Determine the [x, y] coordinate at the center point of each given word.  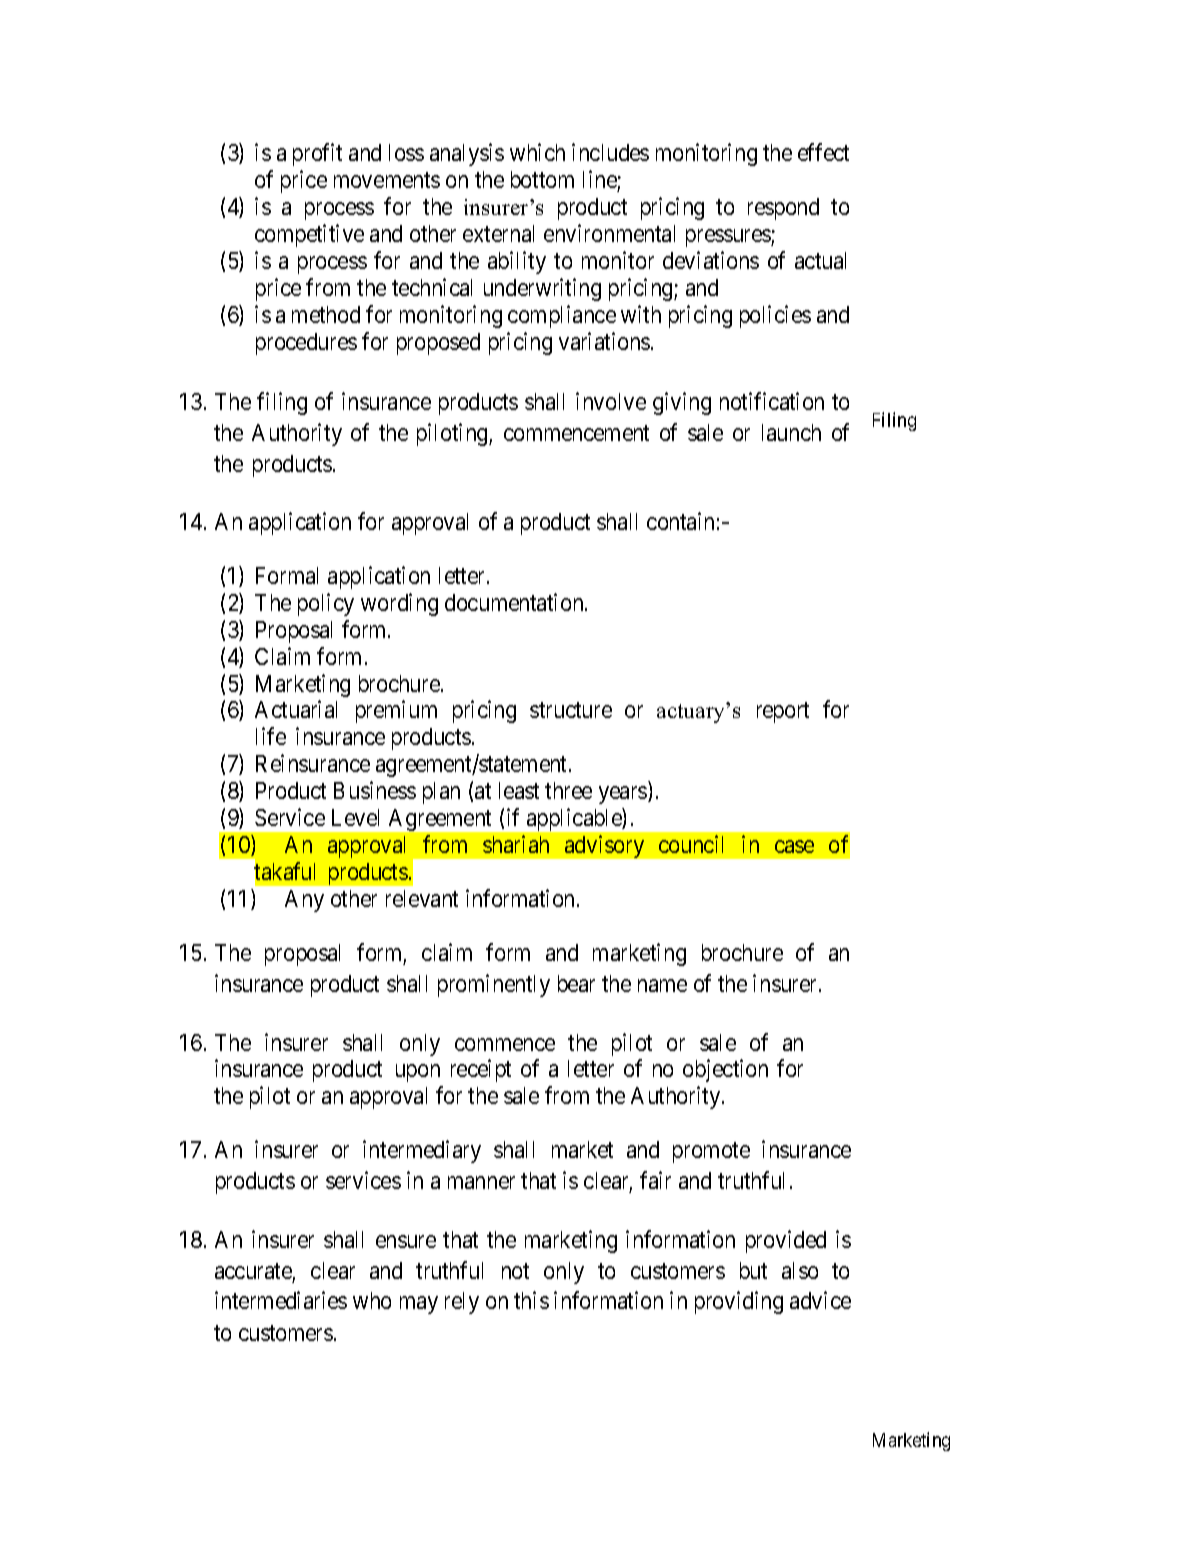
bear [576, 983]
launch [791, 432]
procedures [306, 344]
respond [783, 209]
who [372, 1300]
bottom [542, 179]
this [531, 1300]
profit [317, 154]
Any [304, 901]
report [783, 713]
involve [611, 401]
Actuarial [296, 709]
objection [725, 1070]
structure [571, 710]
